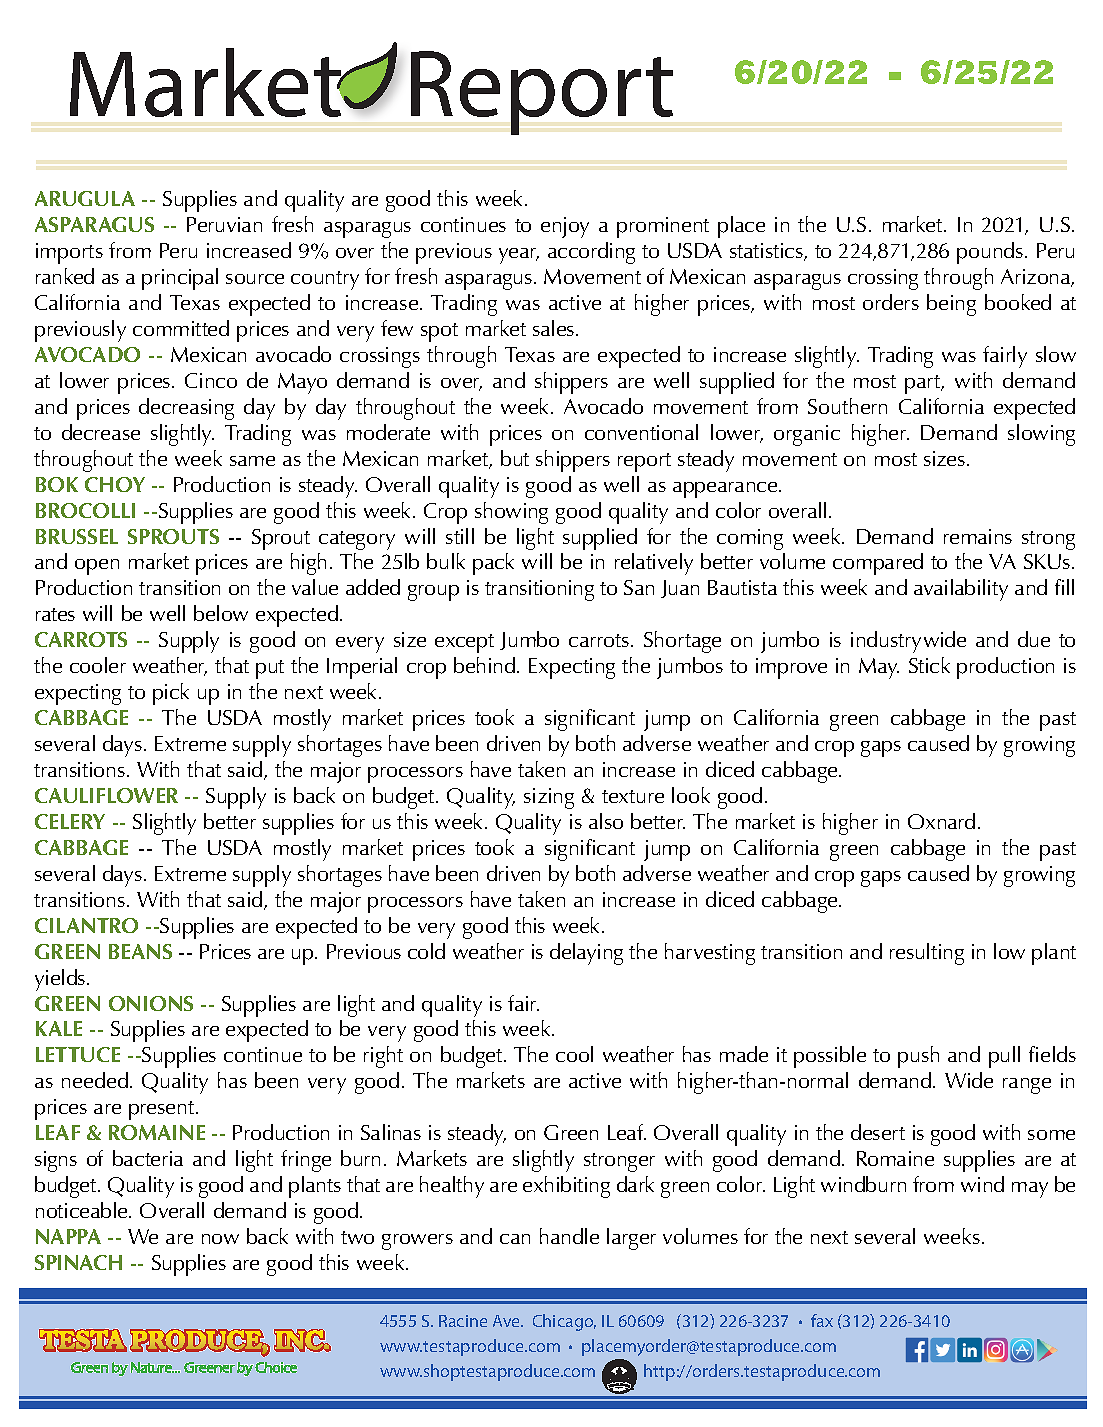  I want to click on sizing, so click(549, 798).
